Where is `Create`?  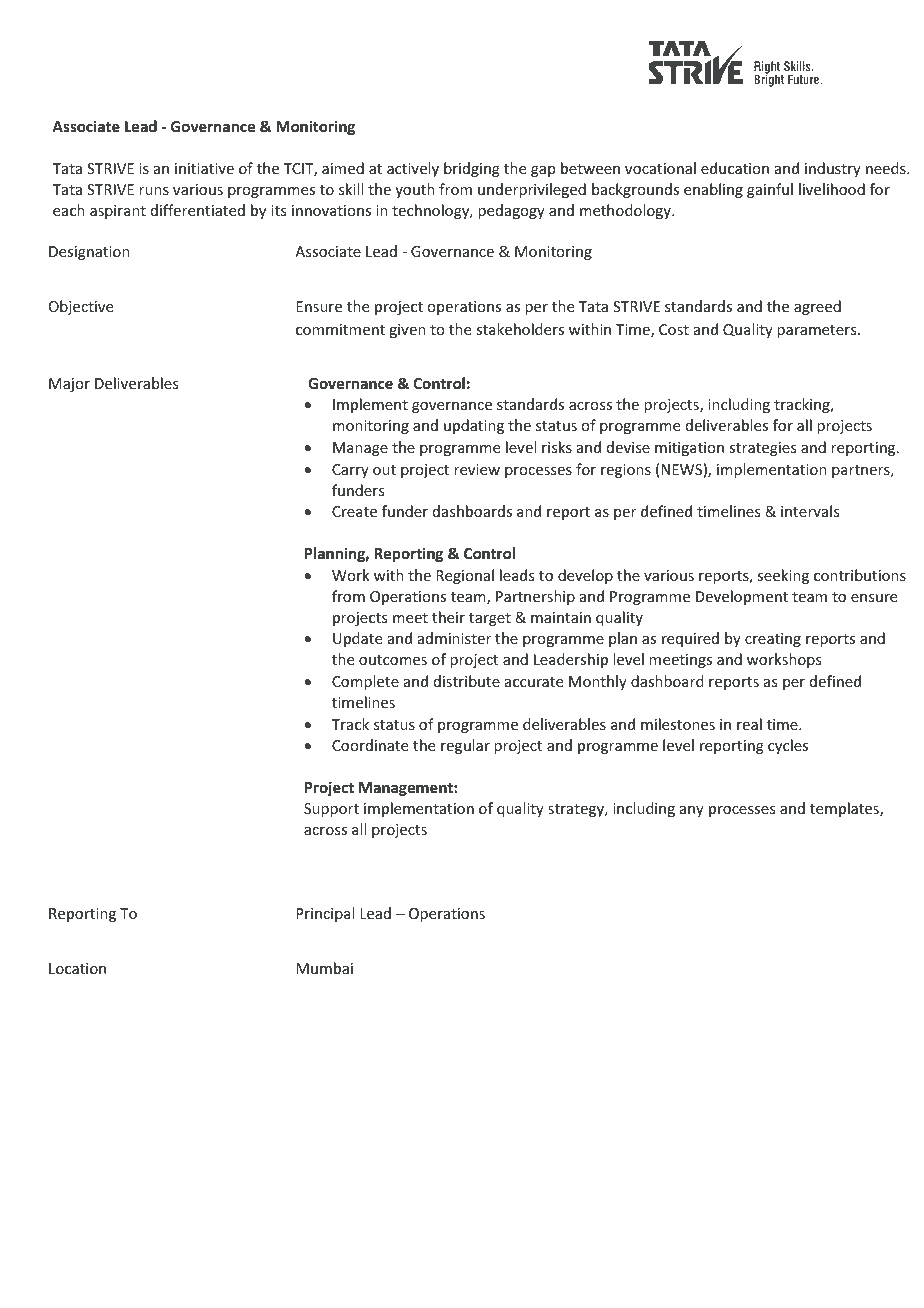
Create is located at coordinates (354, 511).
